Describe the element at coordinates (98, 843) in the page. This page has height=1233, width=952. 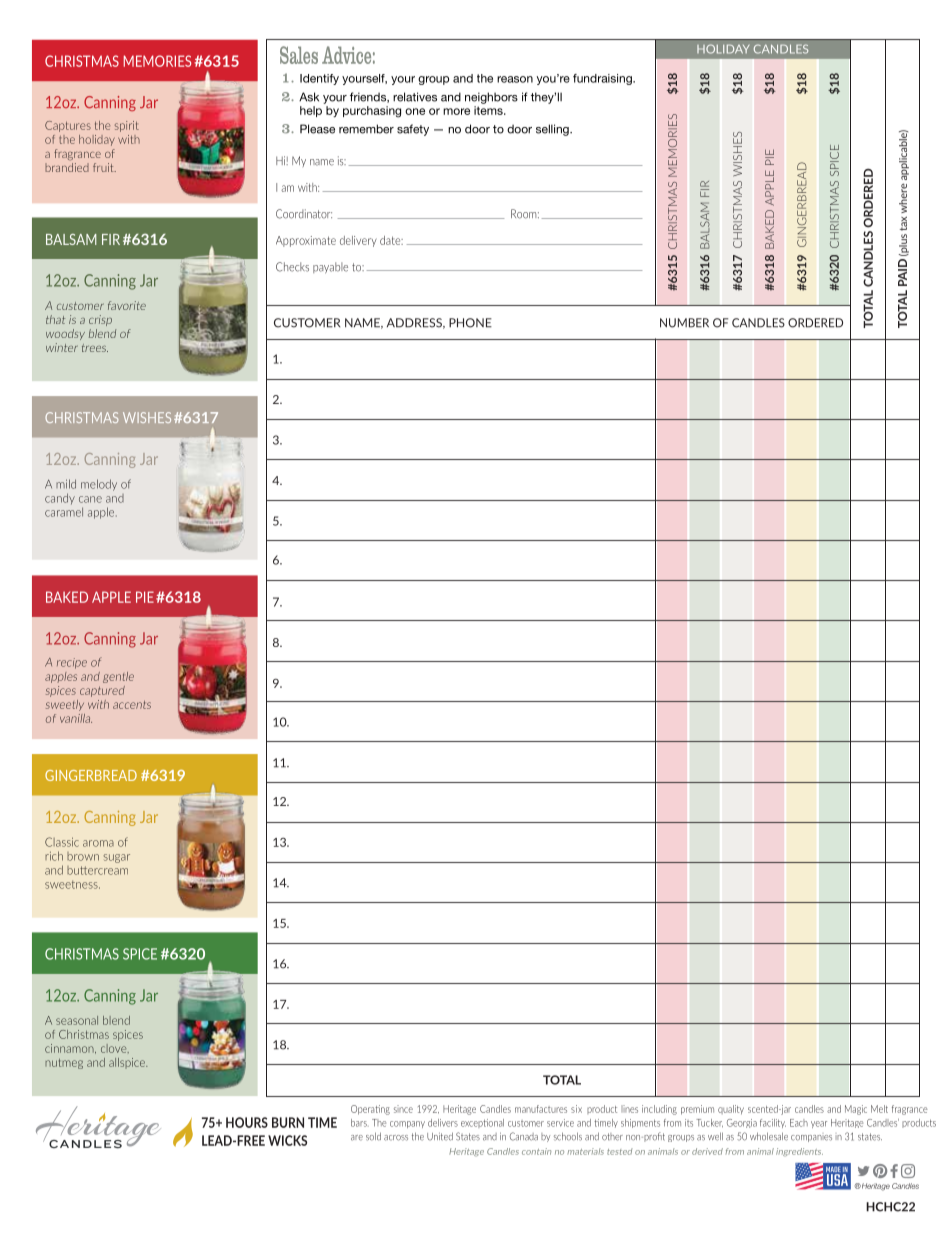
I see `aroma` at that location.
